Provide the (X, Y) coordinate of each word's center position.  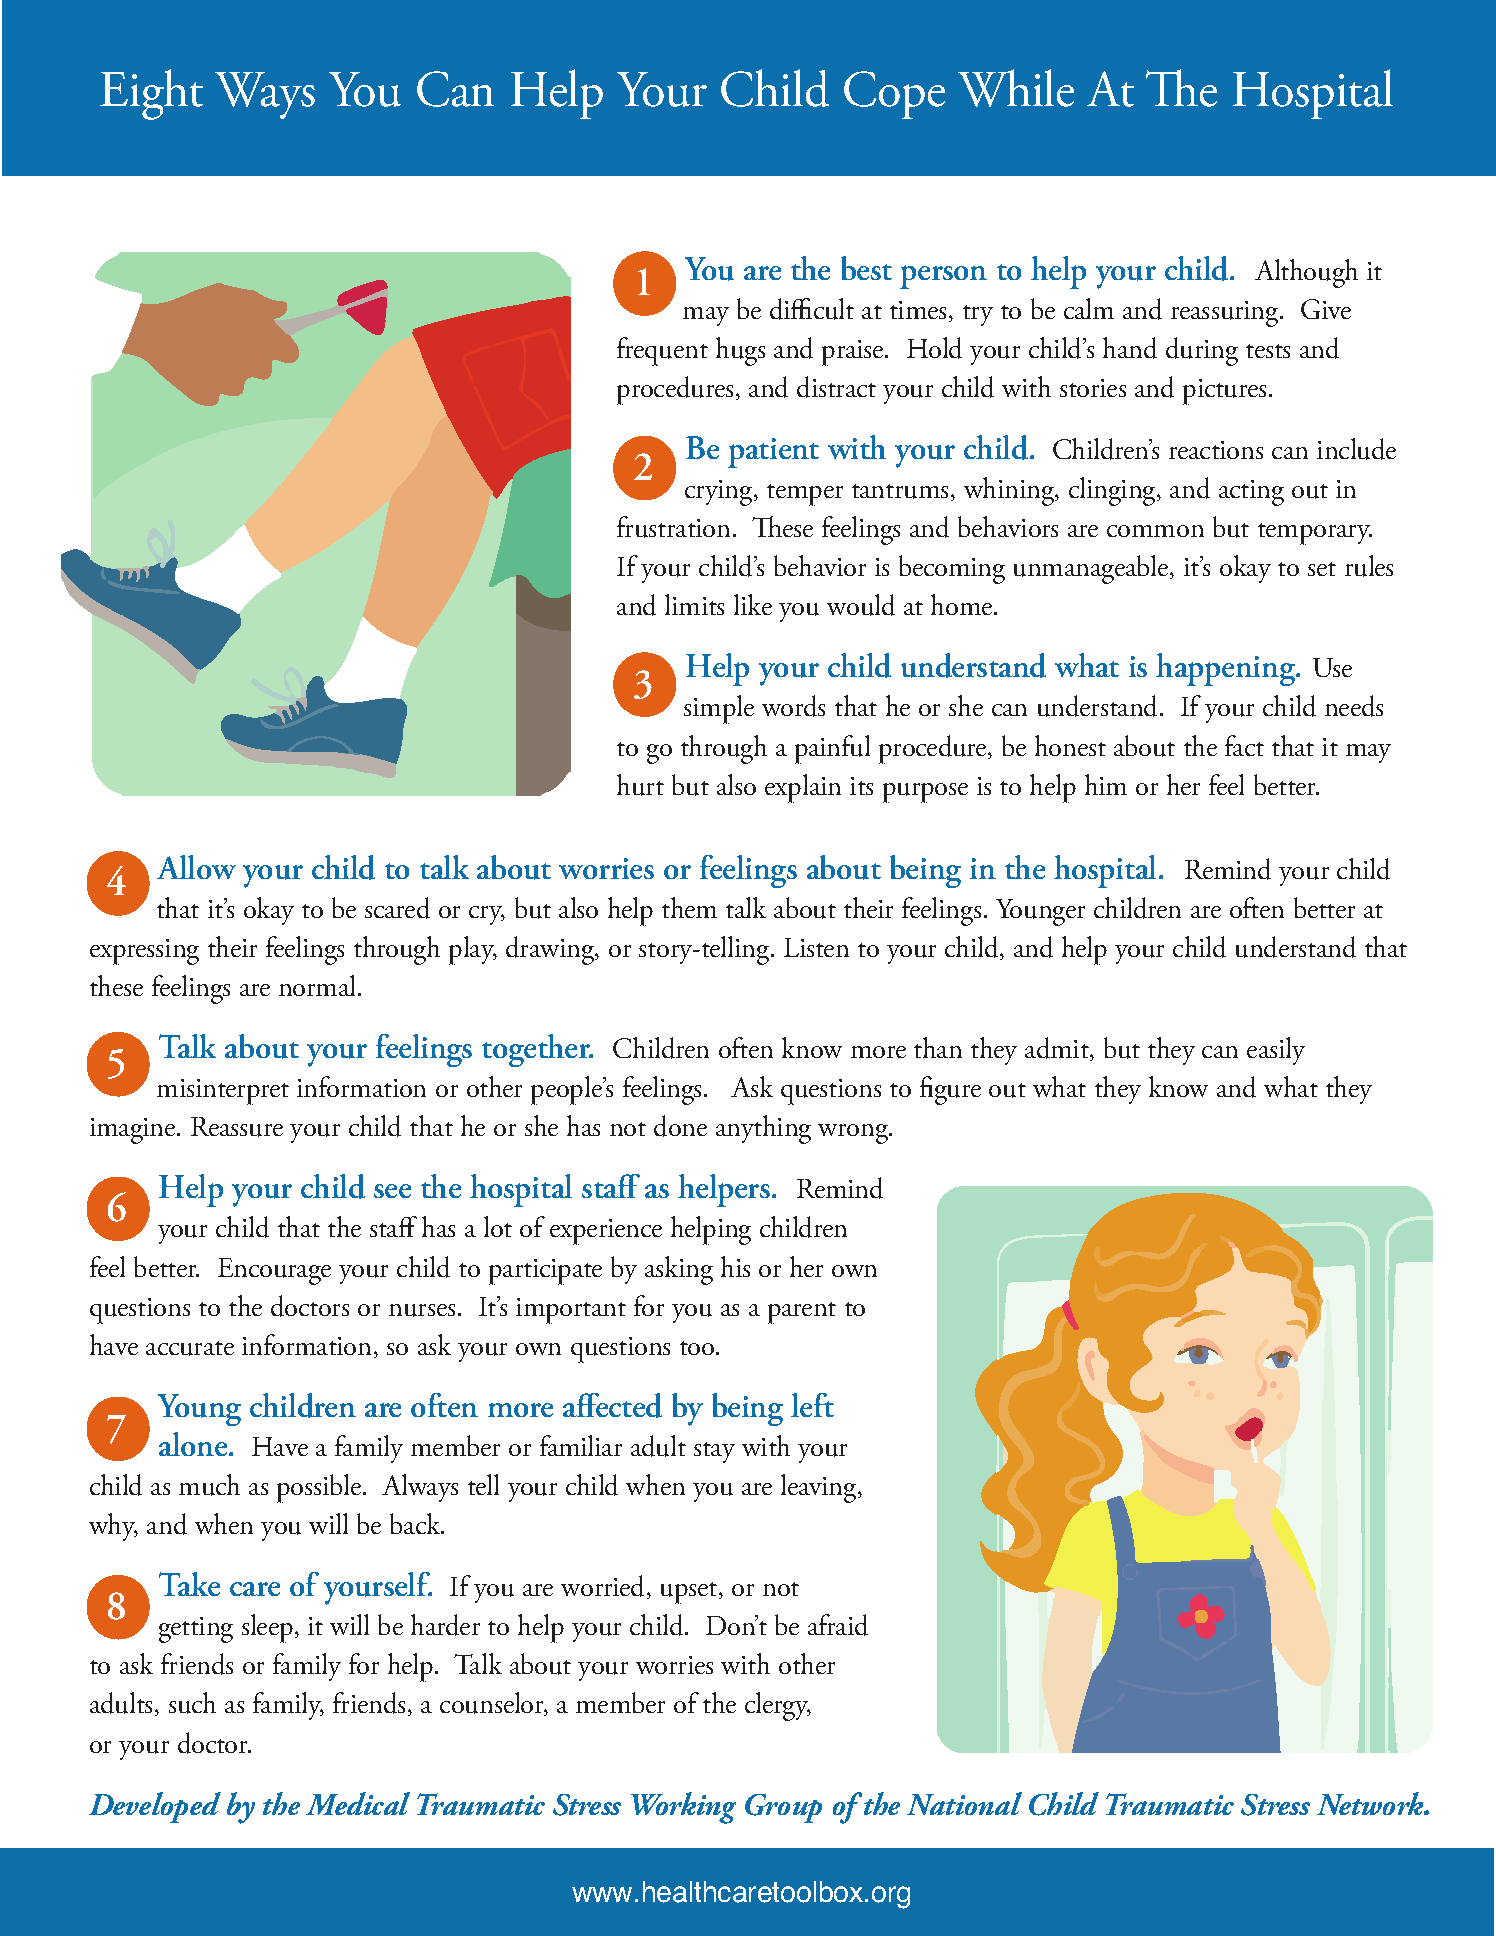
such (192, 1703)
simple (719, 709)
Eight (151, 94)
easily (1276, 1051)
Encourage (274, 1271)
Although (1306, 273)
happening (1227, 669)
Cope (894, 95)
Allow (196, 867)
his (735, 1266)
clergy (778, 1706)
